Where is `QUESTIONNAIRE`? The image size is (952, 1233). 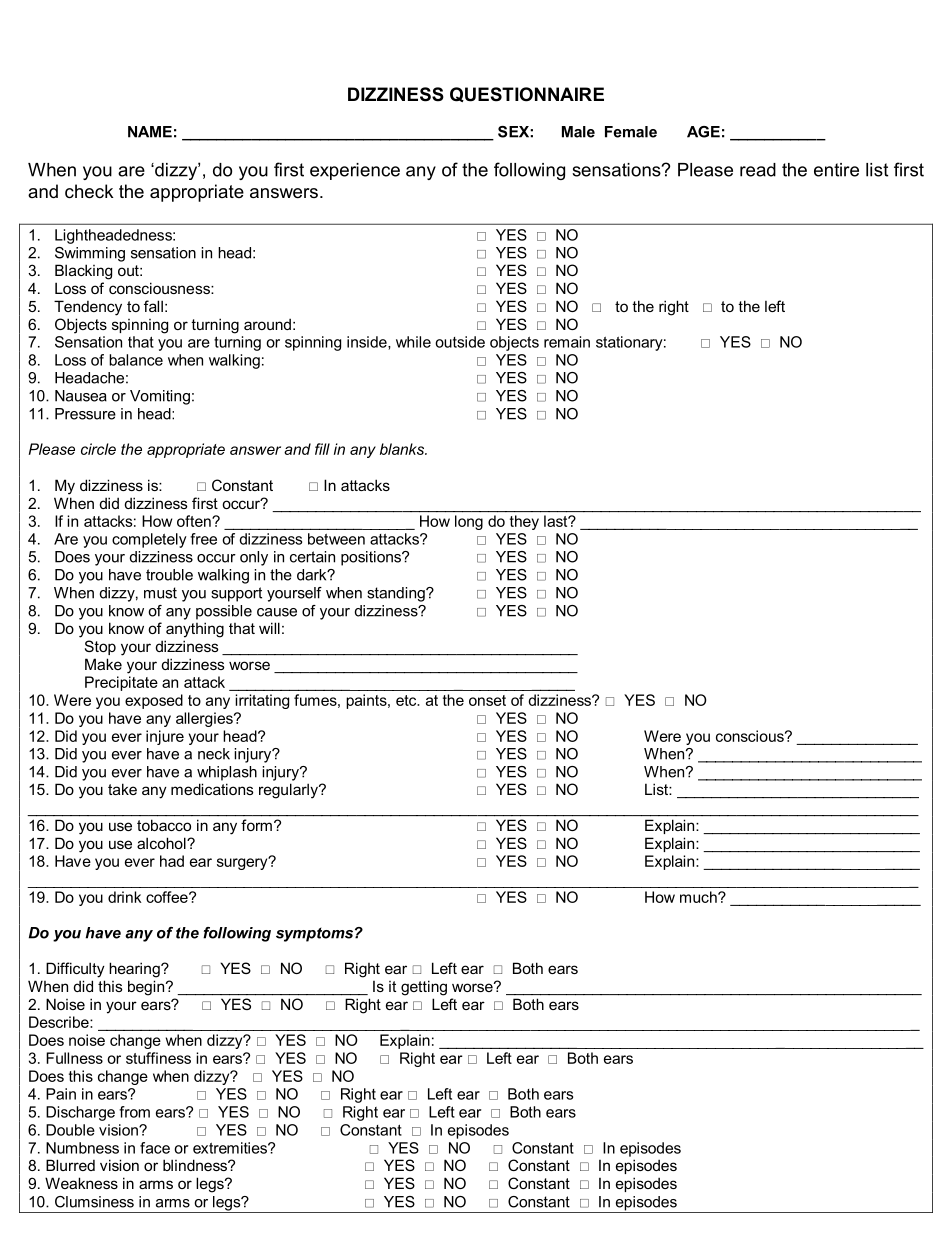
QUESTIONNAIRE is located at coordinates (527, 94).
